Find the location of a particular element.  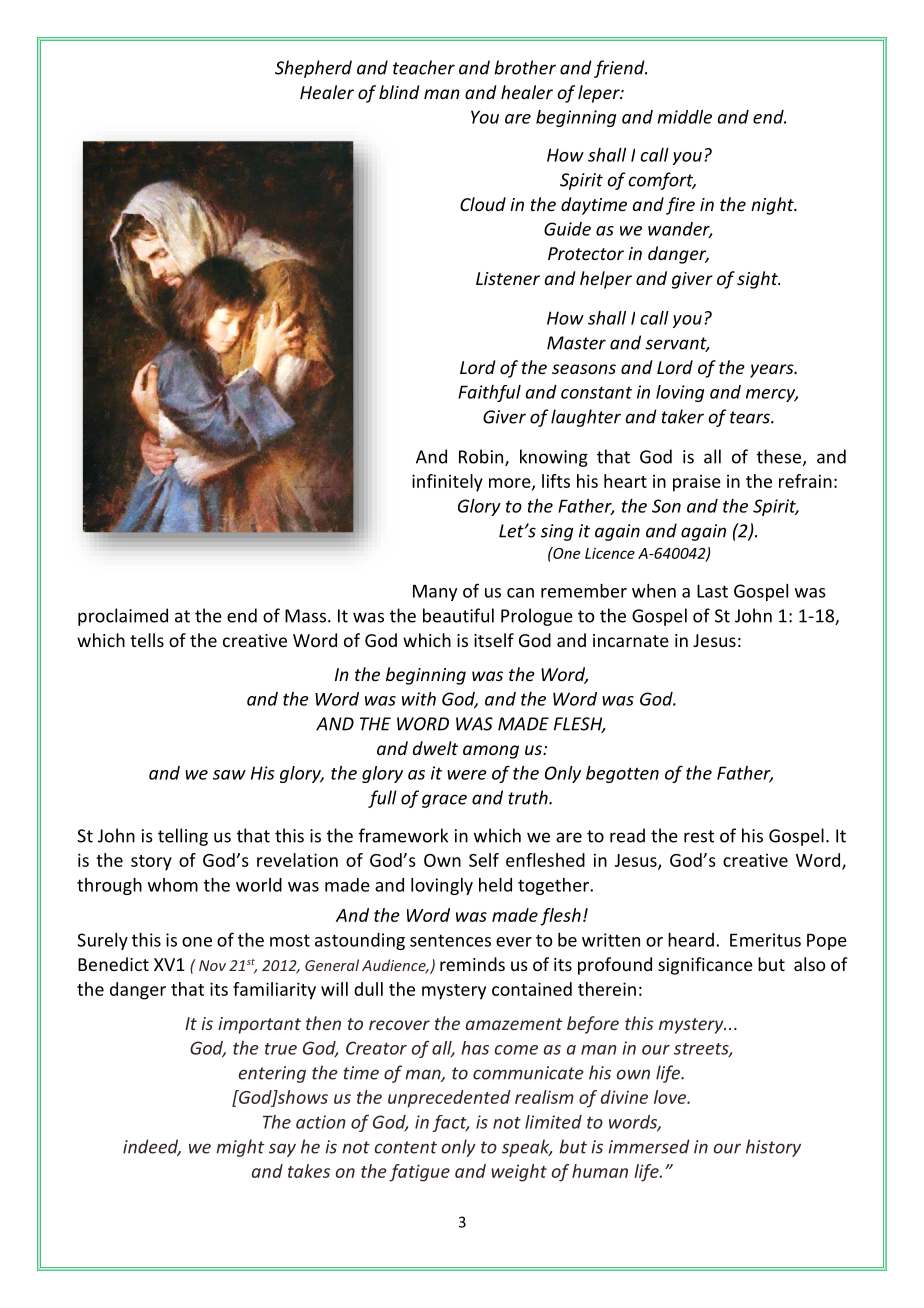

middle is located at coordinates (684, 117).
